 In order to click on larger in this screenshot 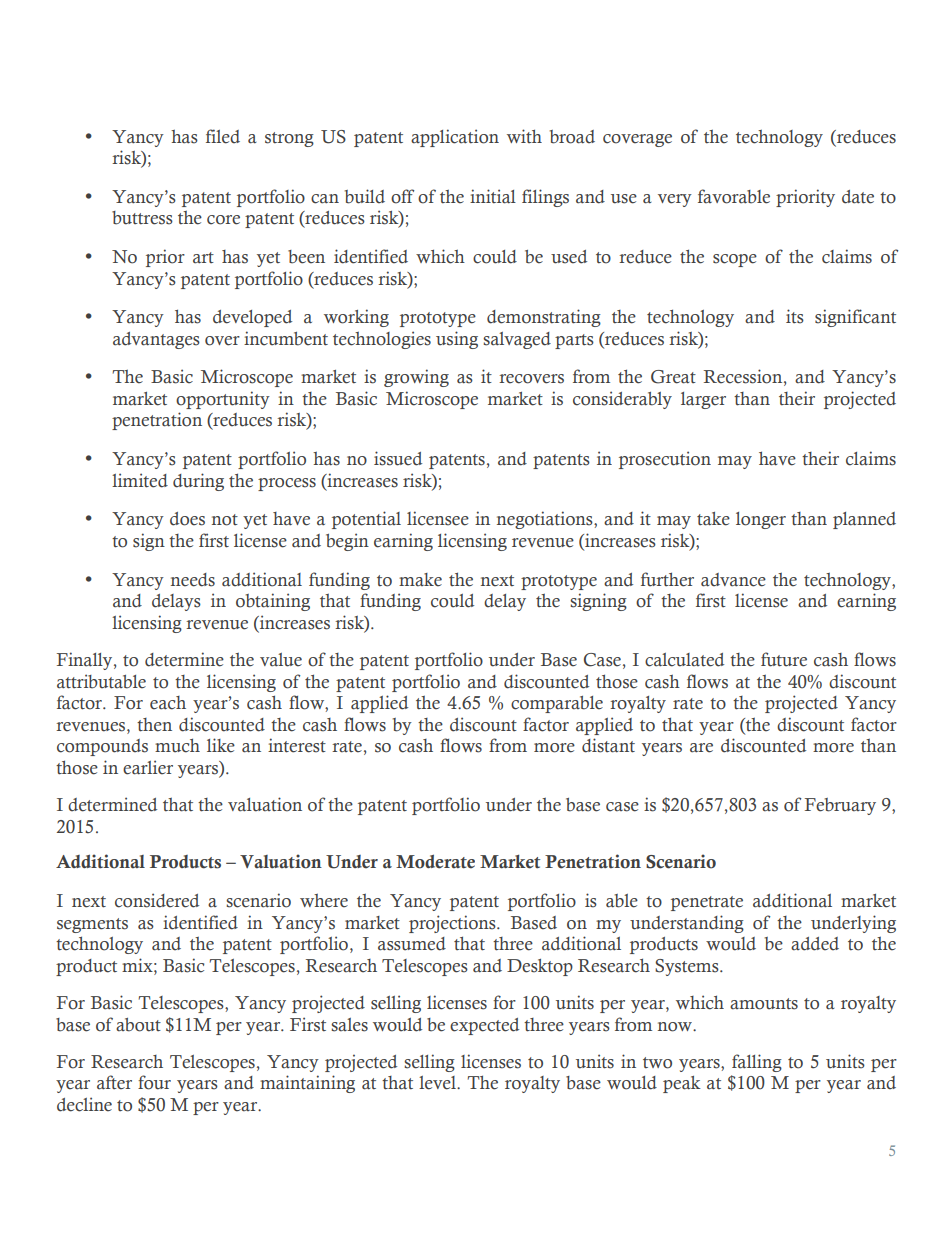, I will do `click(703, 400)`.
